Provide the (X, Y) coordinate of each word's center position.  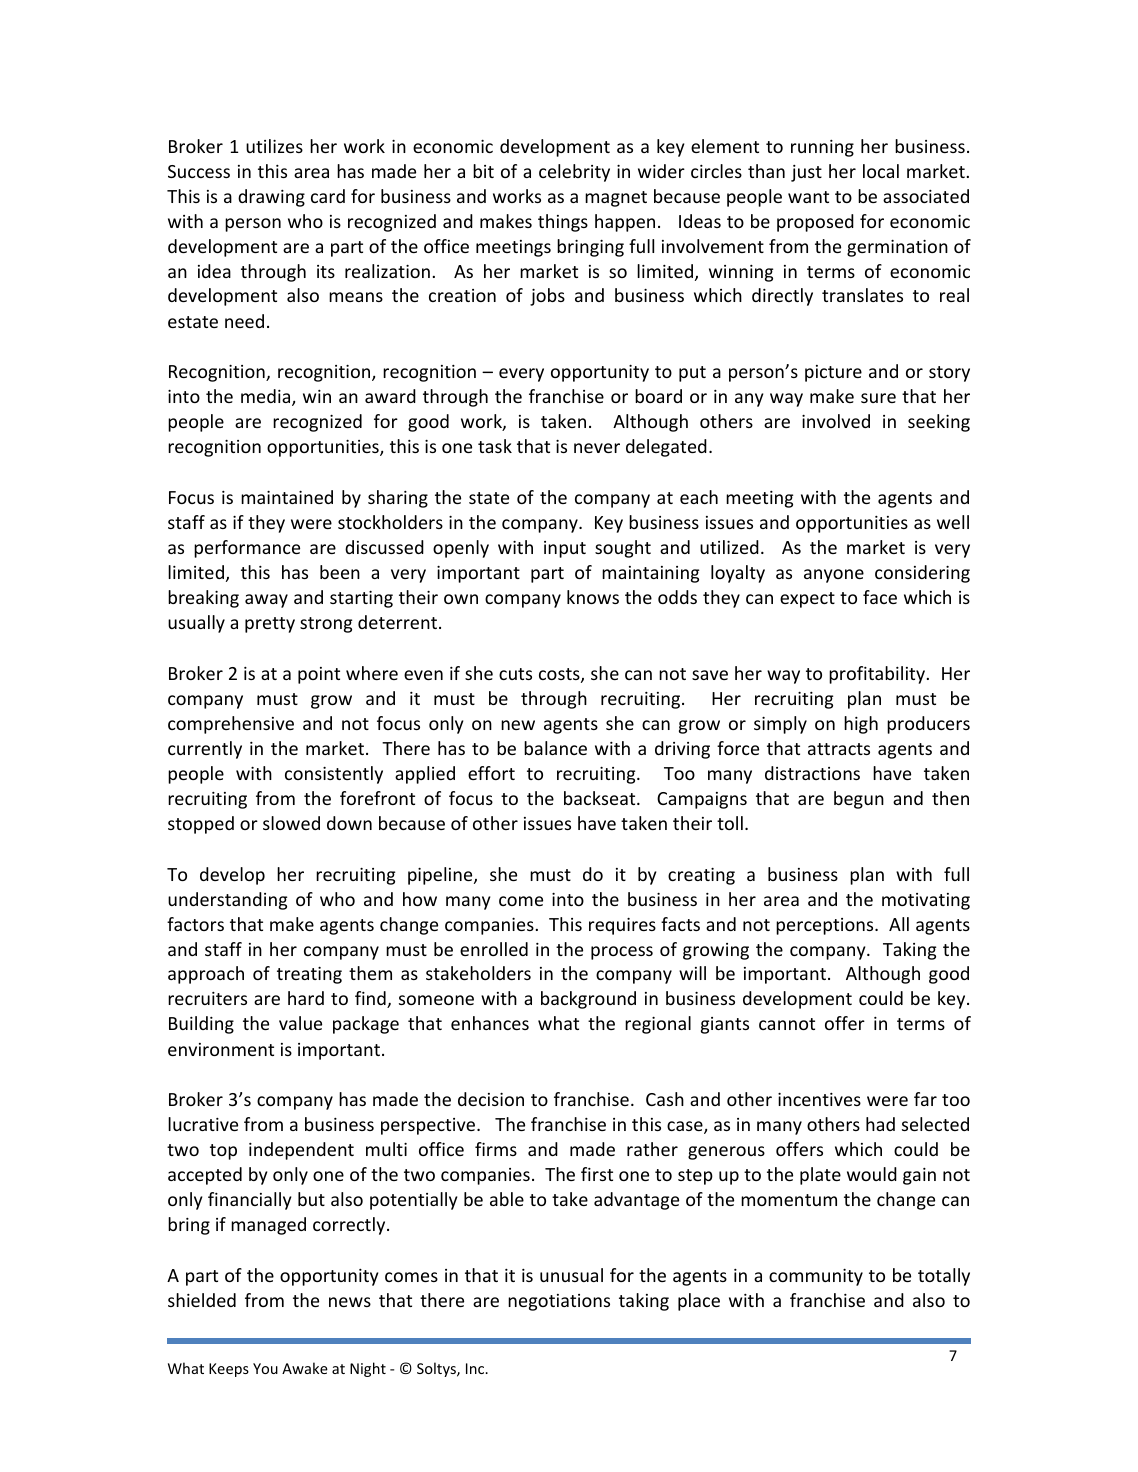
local (881, 171)
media (267, 397)
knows (593, 597)
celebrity (574, 173)
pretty (270, 625)
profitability (877, 675)
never (597, 448)
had (880, 1124)
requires (622, 926)
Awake (305, 1368)
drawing (271, 198)
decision (491, 1099)
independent (301, 1151)
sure (878, 398)
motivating (926, 901)
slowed (291, 823)
